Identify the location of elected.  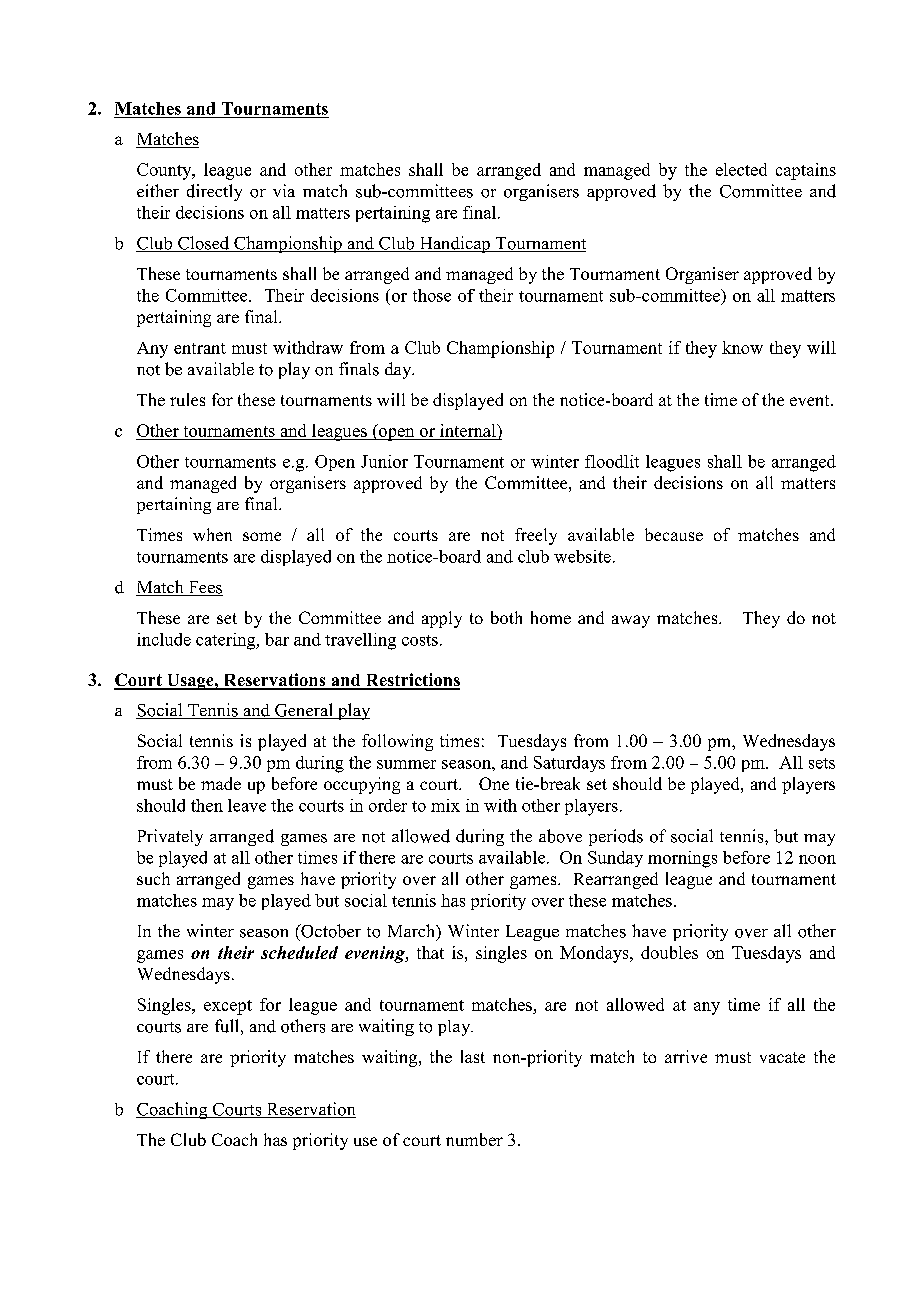
(741, 169).
